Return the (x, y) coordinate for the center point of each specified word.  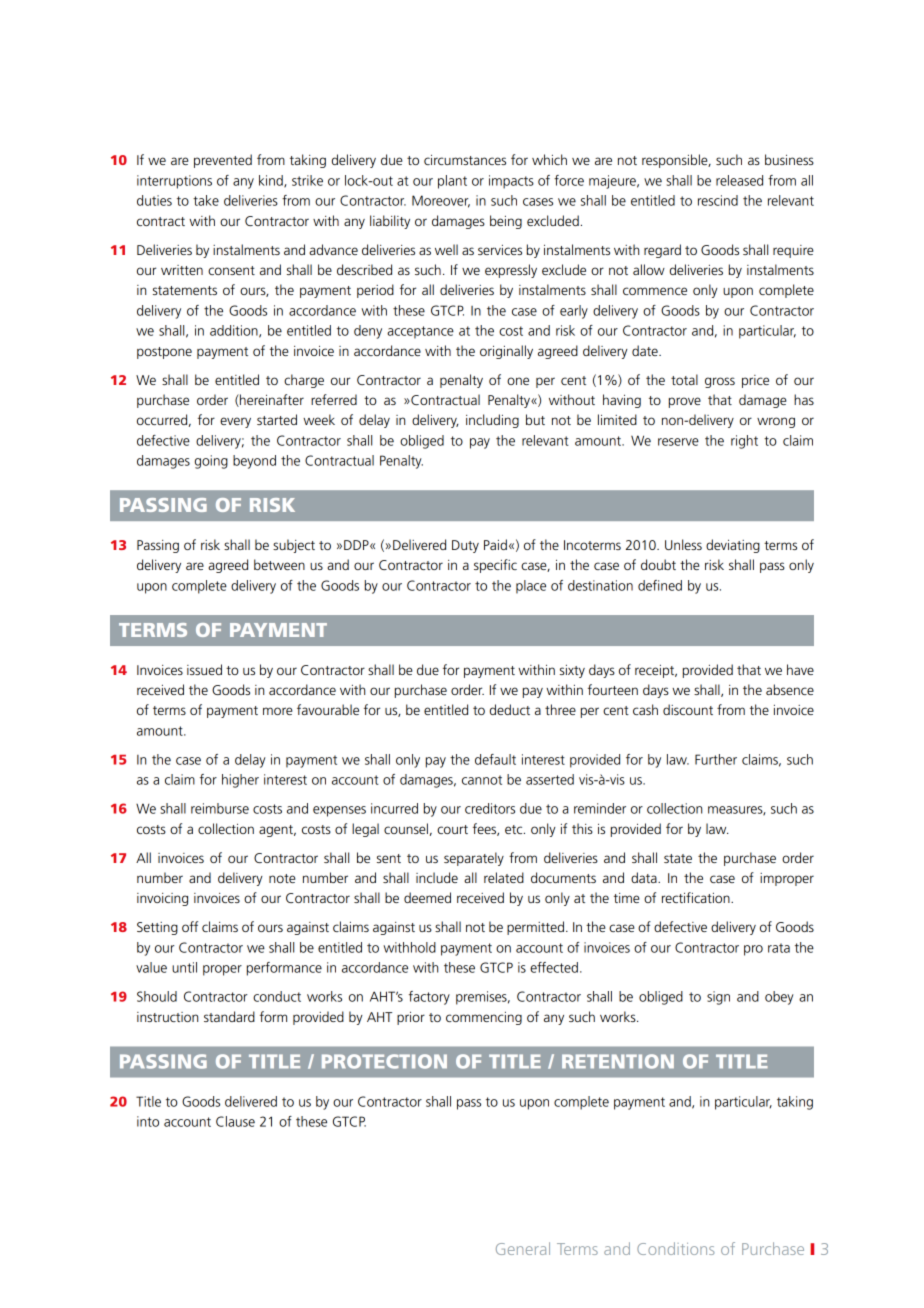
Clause (235, 1121)
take (206, 200)
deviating (733, 546)
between (279, 564)
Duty (465, 546)
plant (452, 182)
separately (474, 859)
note (282, 878)
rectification (697, 897)
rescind (718, 200)
